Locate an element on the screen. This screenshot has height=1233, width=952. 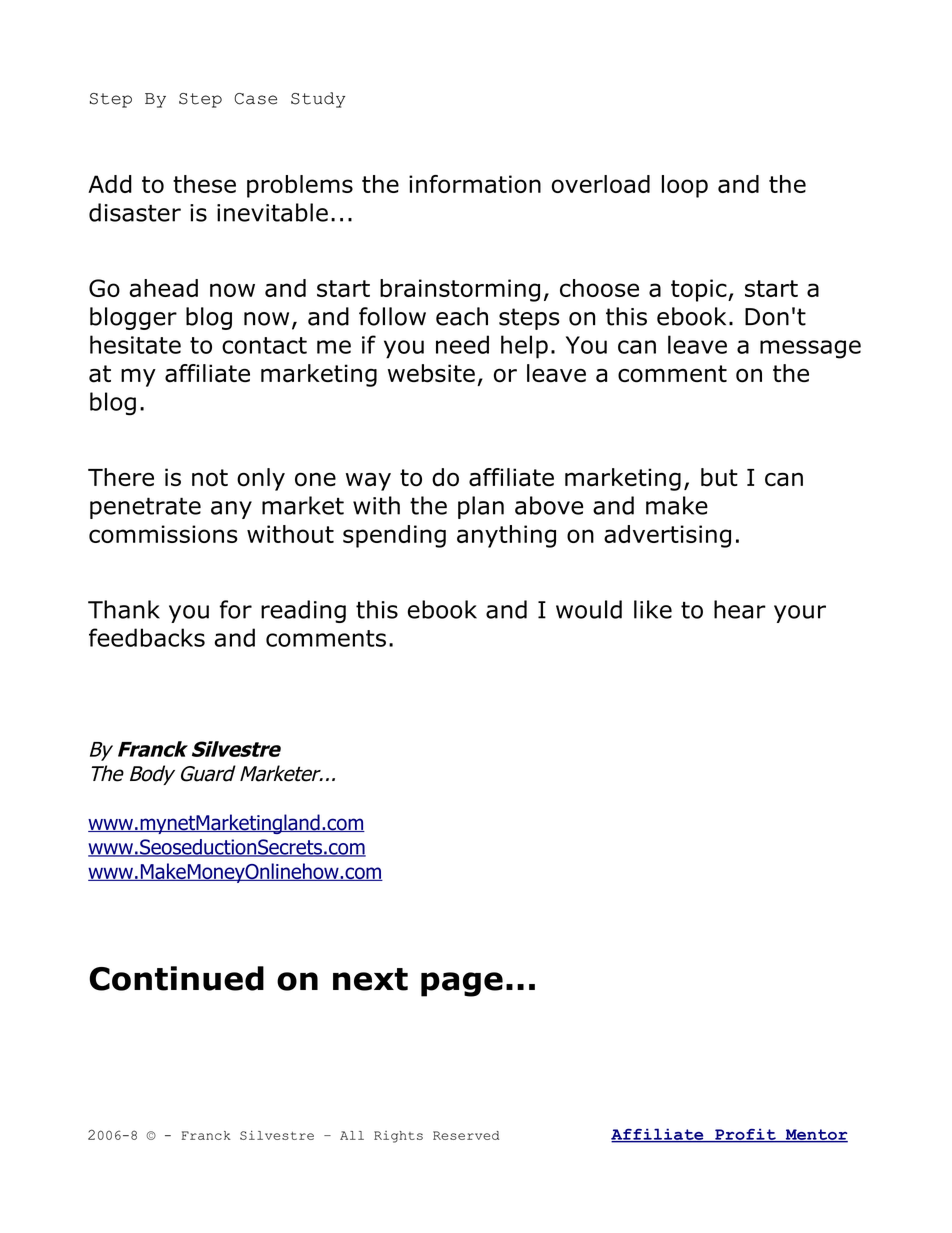
page is located at coordinates (462, 984).
